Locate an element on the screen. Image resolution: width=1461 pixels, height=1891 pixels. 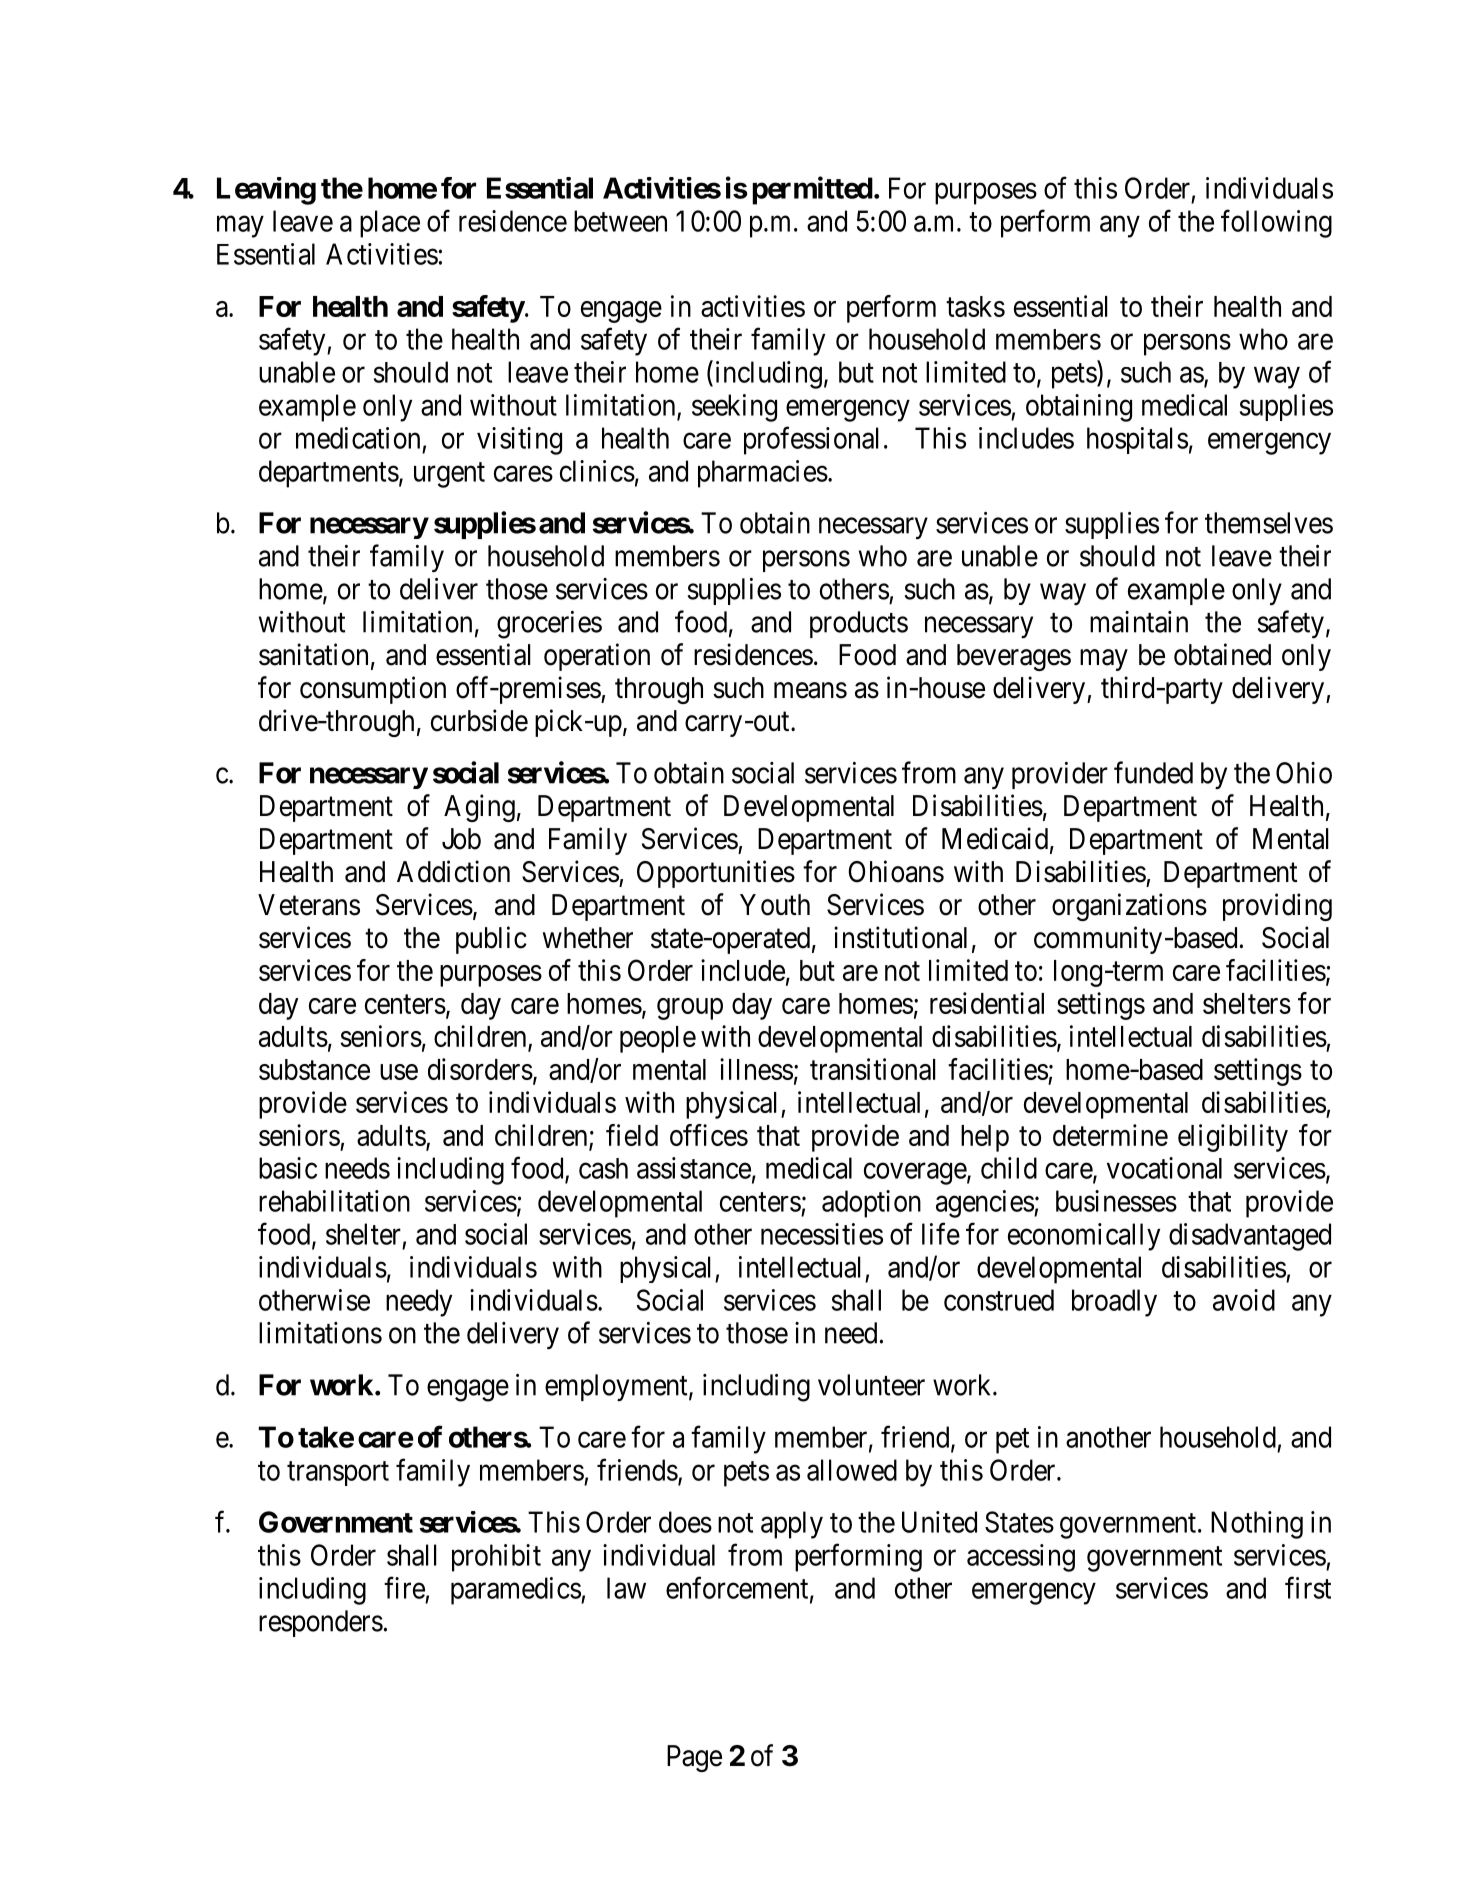
permitted is located at coordinates (812, 190).
